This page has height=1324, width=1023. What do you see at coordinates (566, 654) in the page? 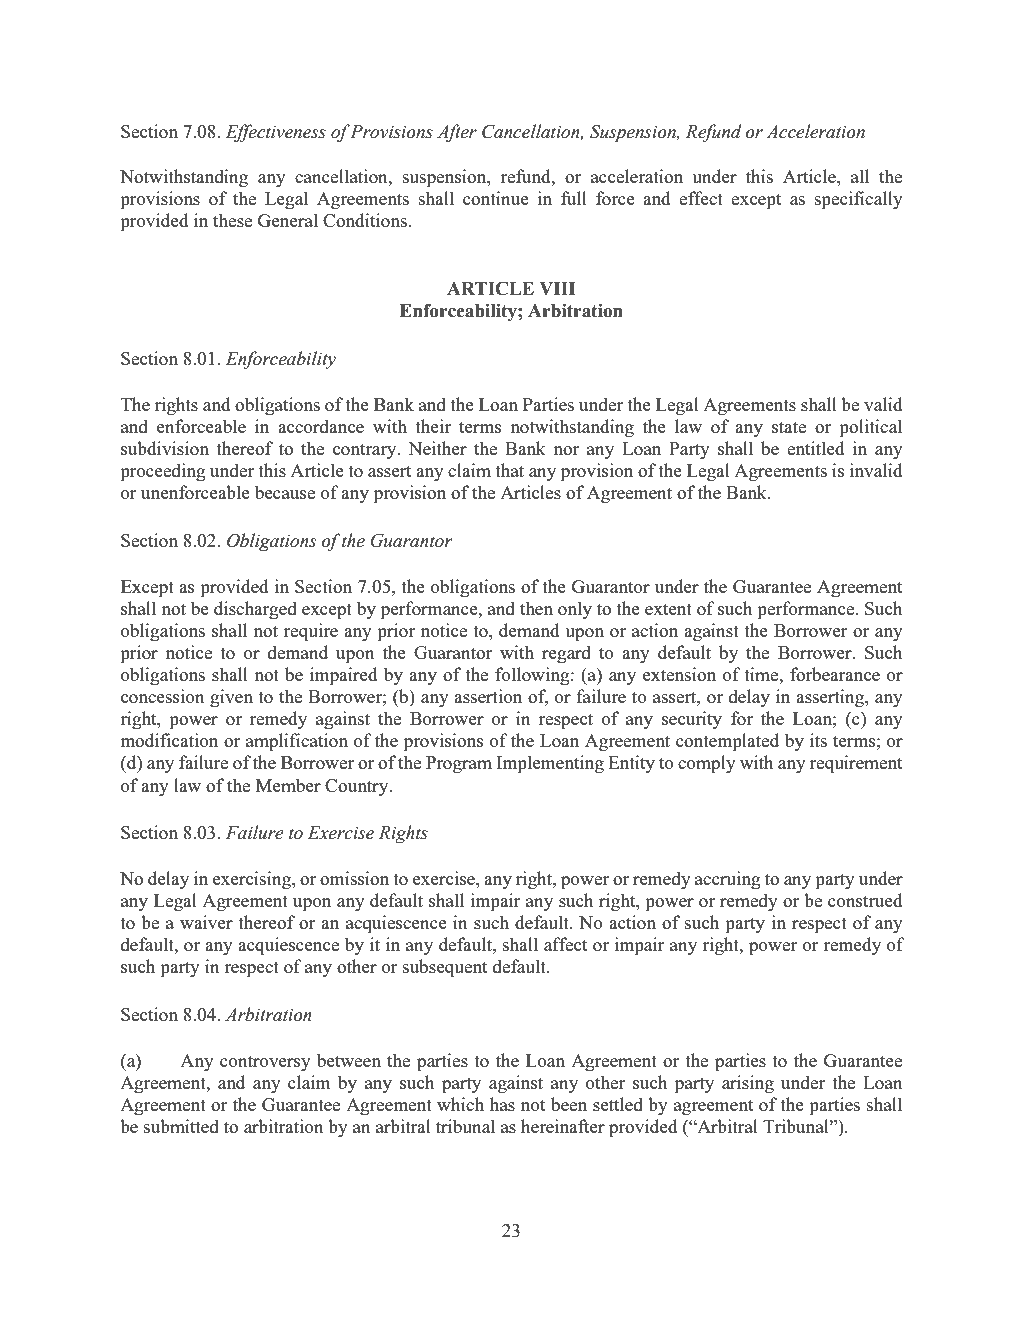
I see `regard` at bounding box center [566, 654].
